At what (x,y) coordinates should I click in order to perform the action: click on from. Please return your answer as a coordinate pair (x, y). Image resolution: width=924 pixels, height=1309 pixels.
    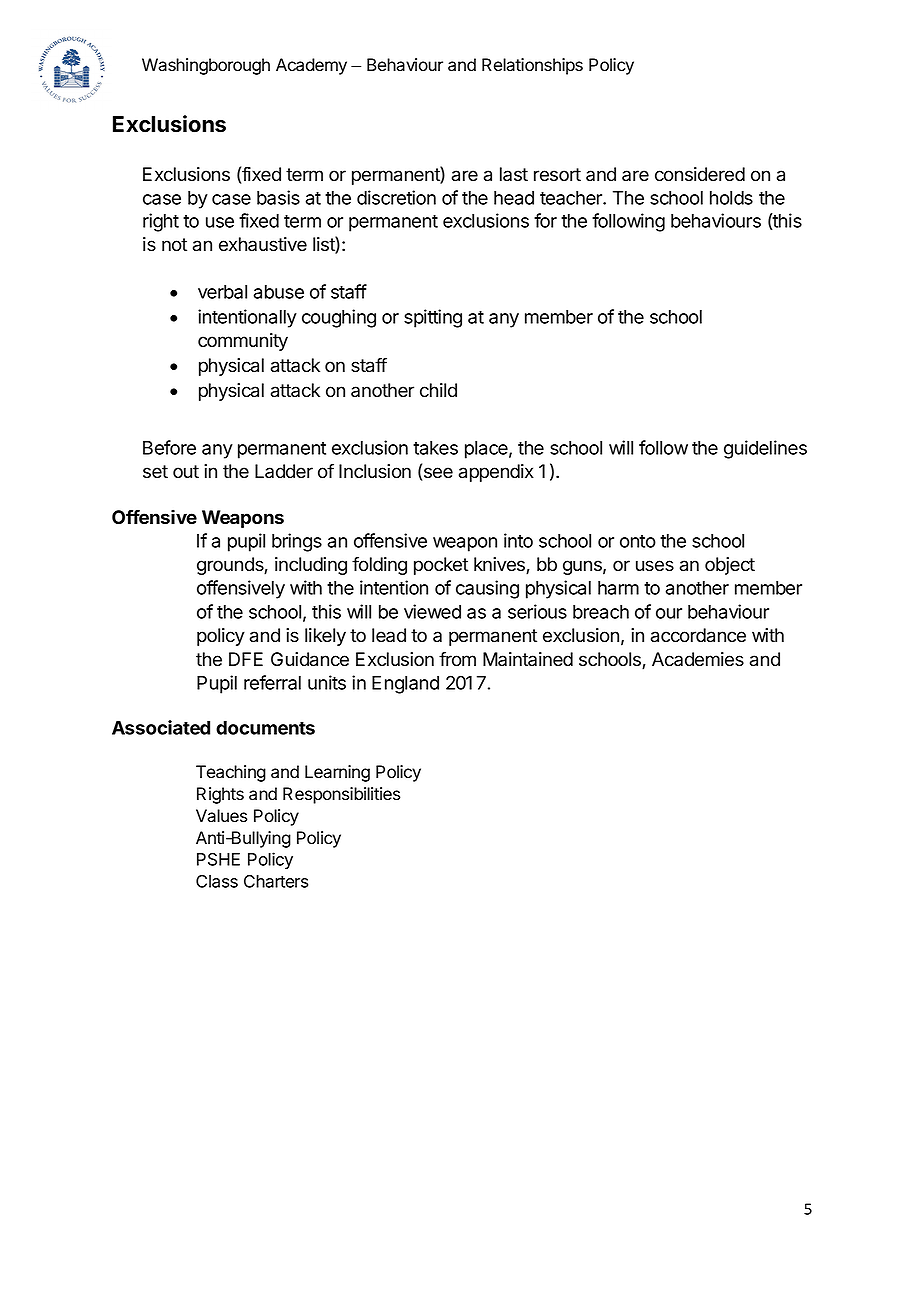
    Looking at the image, I should click on (457, 659).
